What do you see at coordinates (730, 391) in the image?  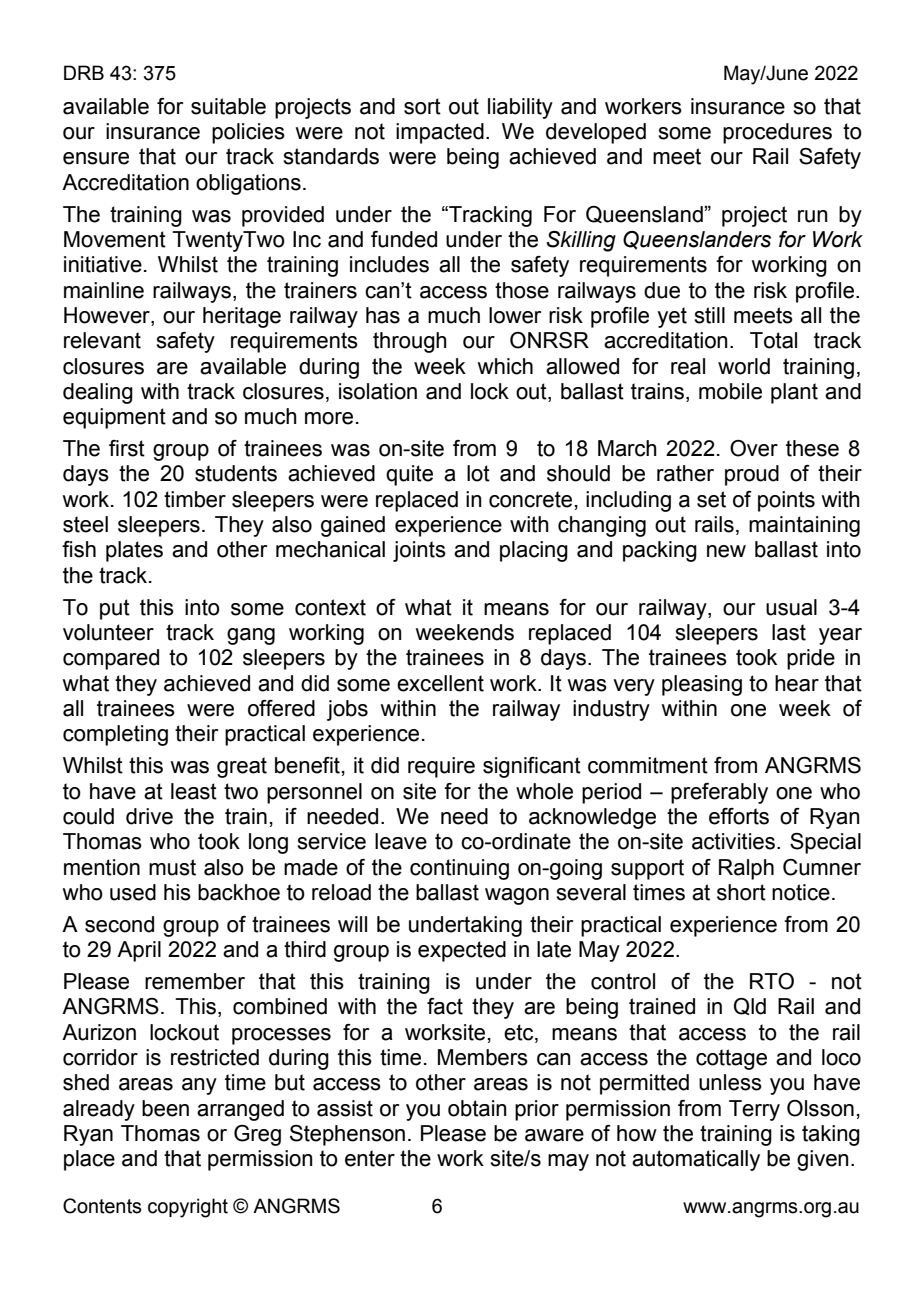 I see `mobile` at bounding box center [730, 391].
